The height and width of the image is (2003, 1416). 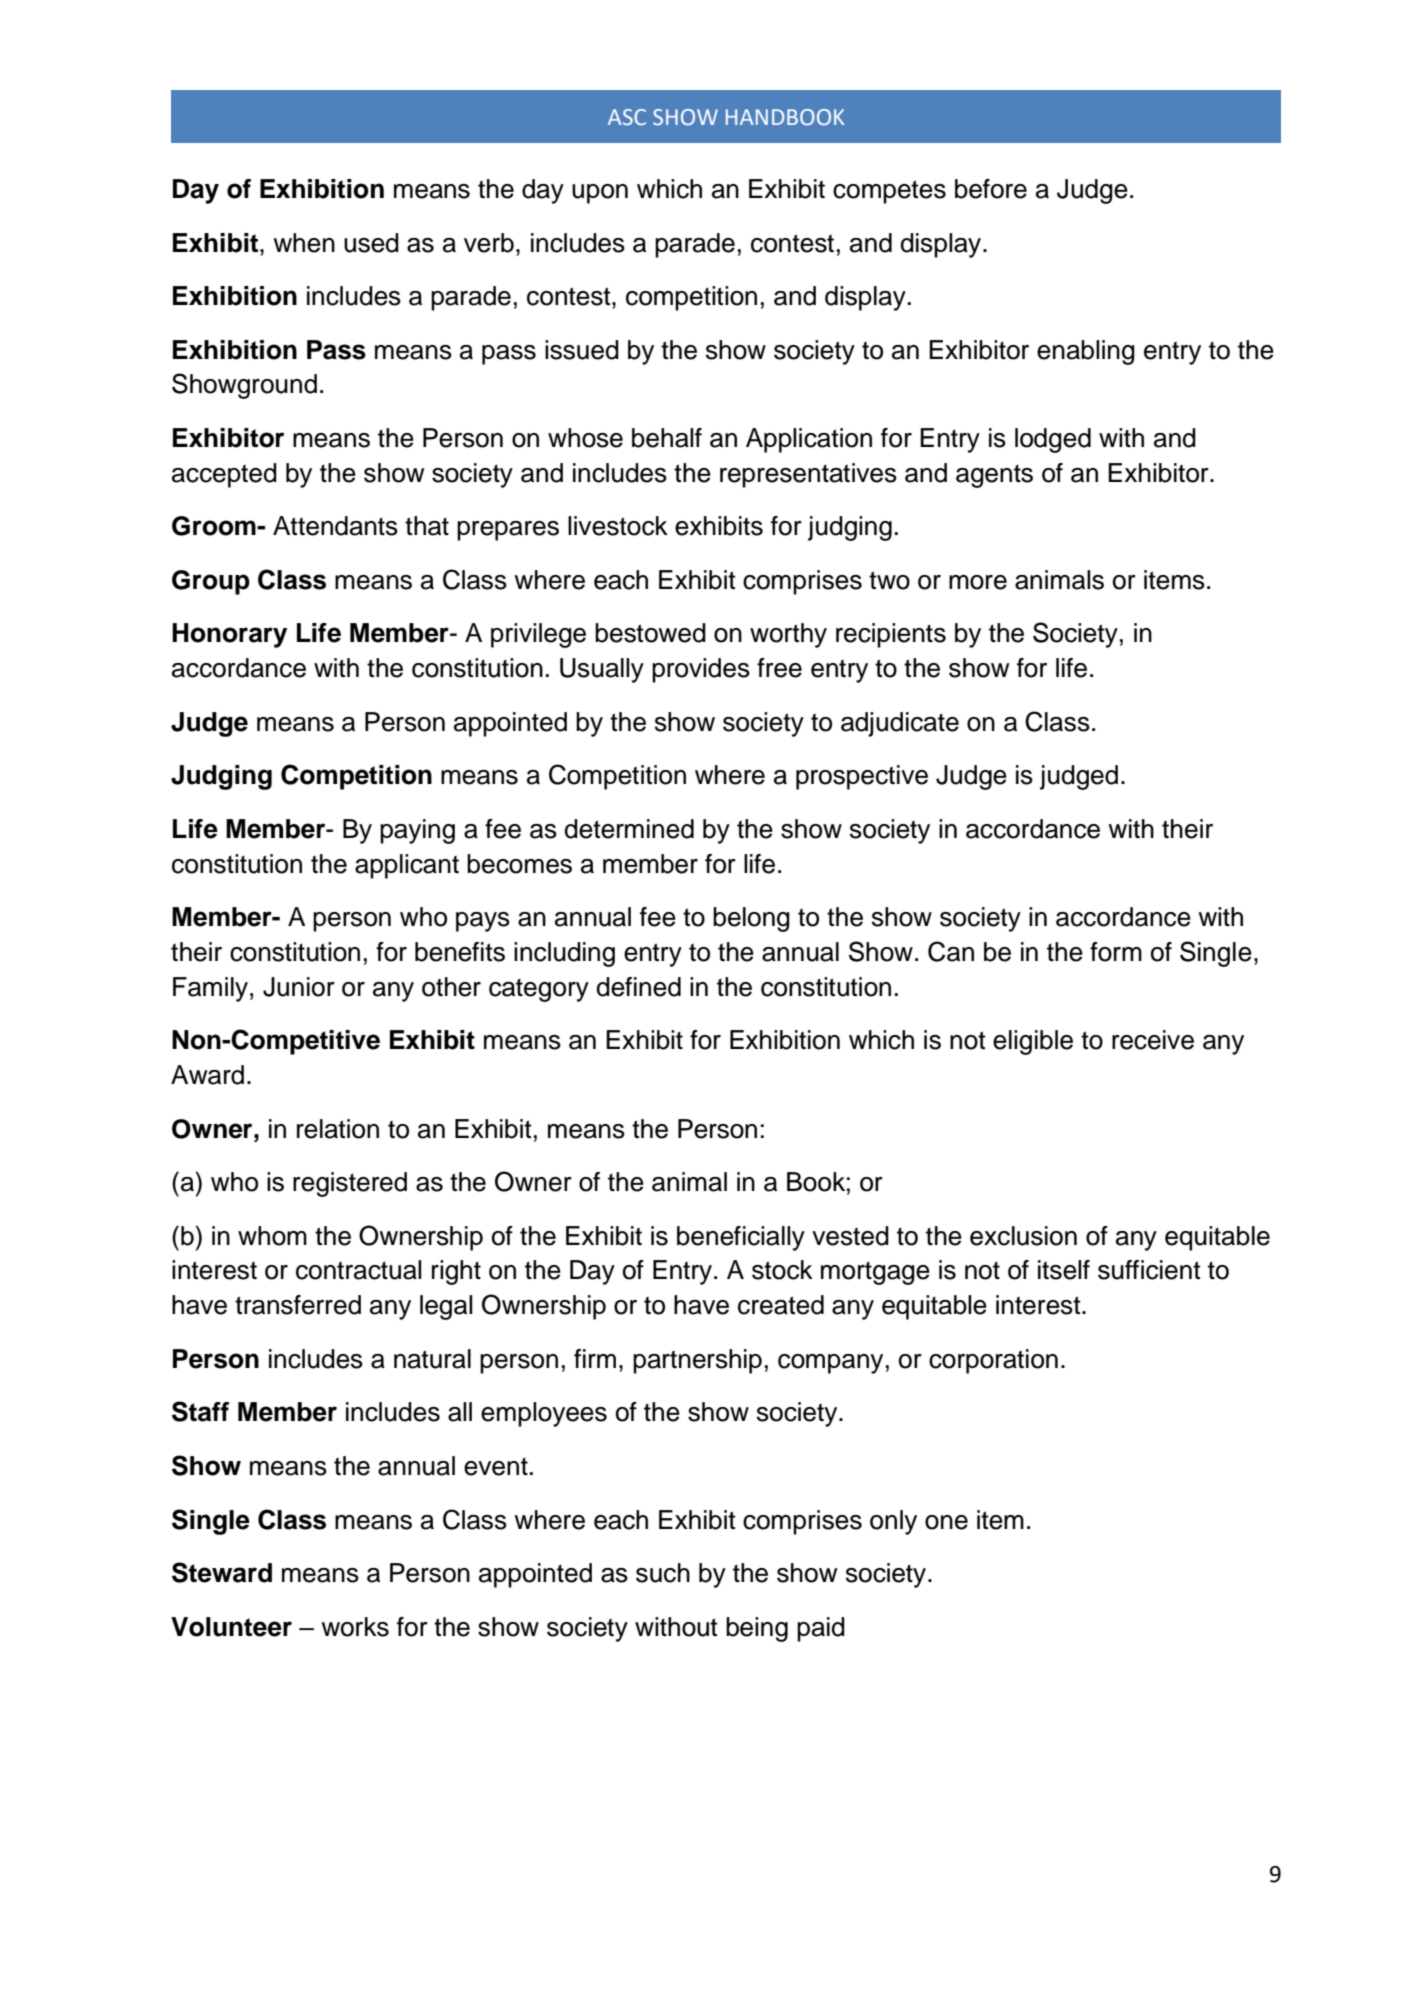 What do you see at coordinates (639, 987) in the image?
I see `defined` at bounding box center [639, 987].
